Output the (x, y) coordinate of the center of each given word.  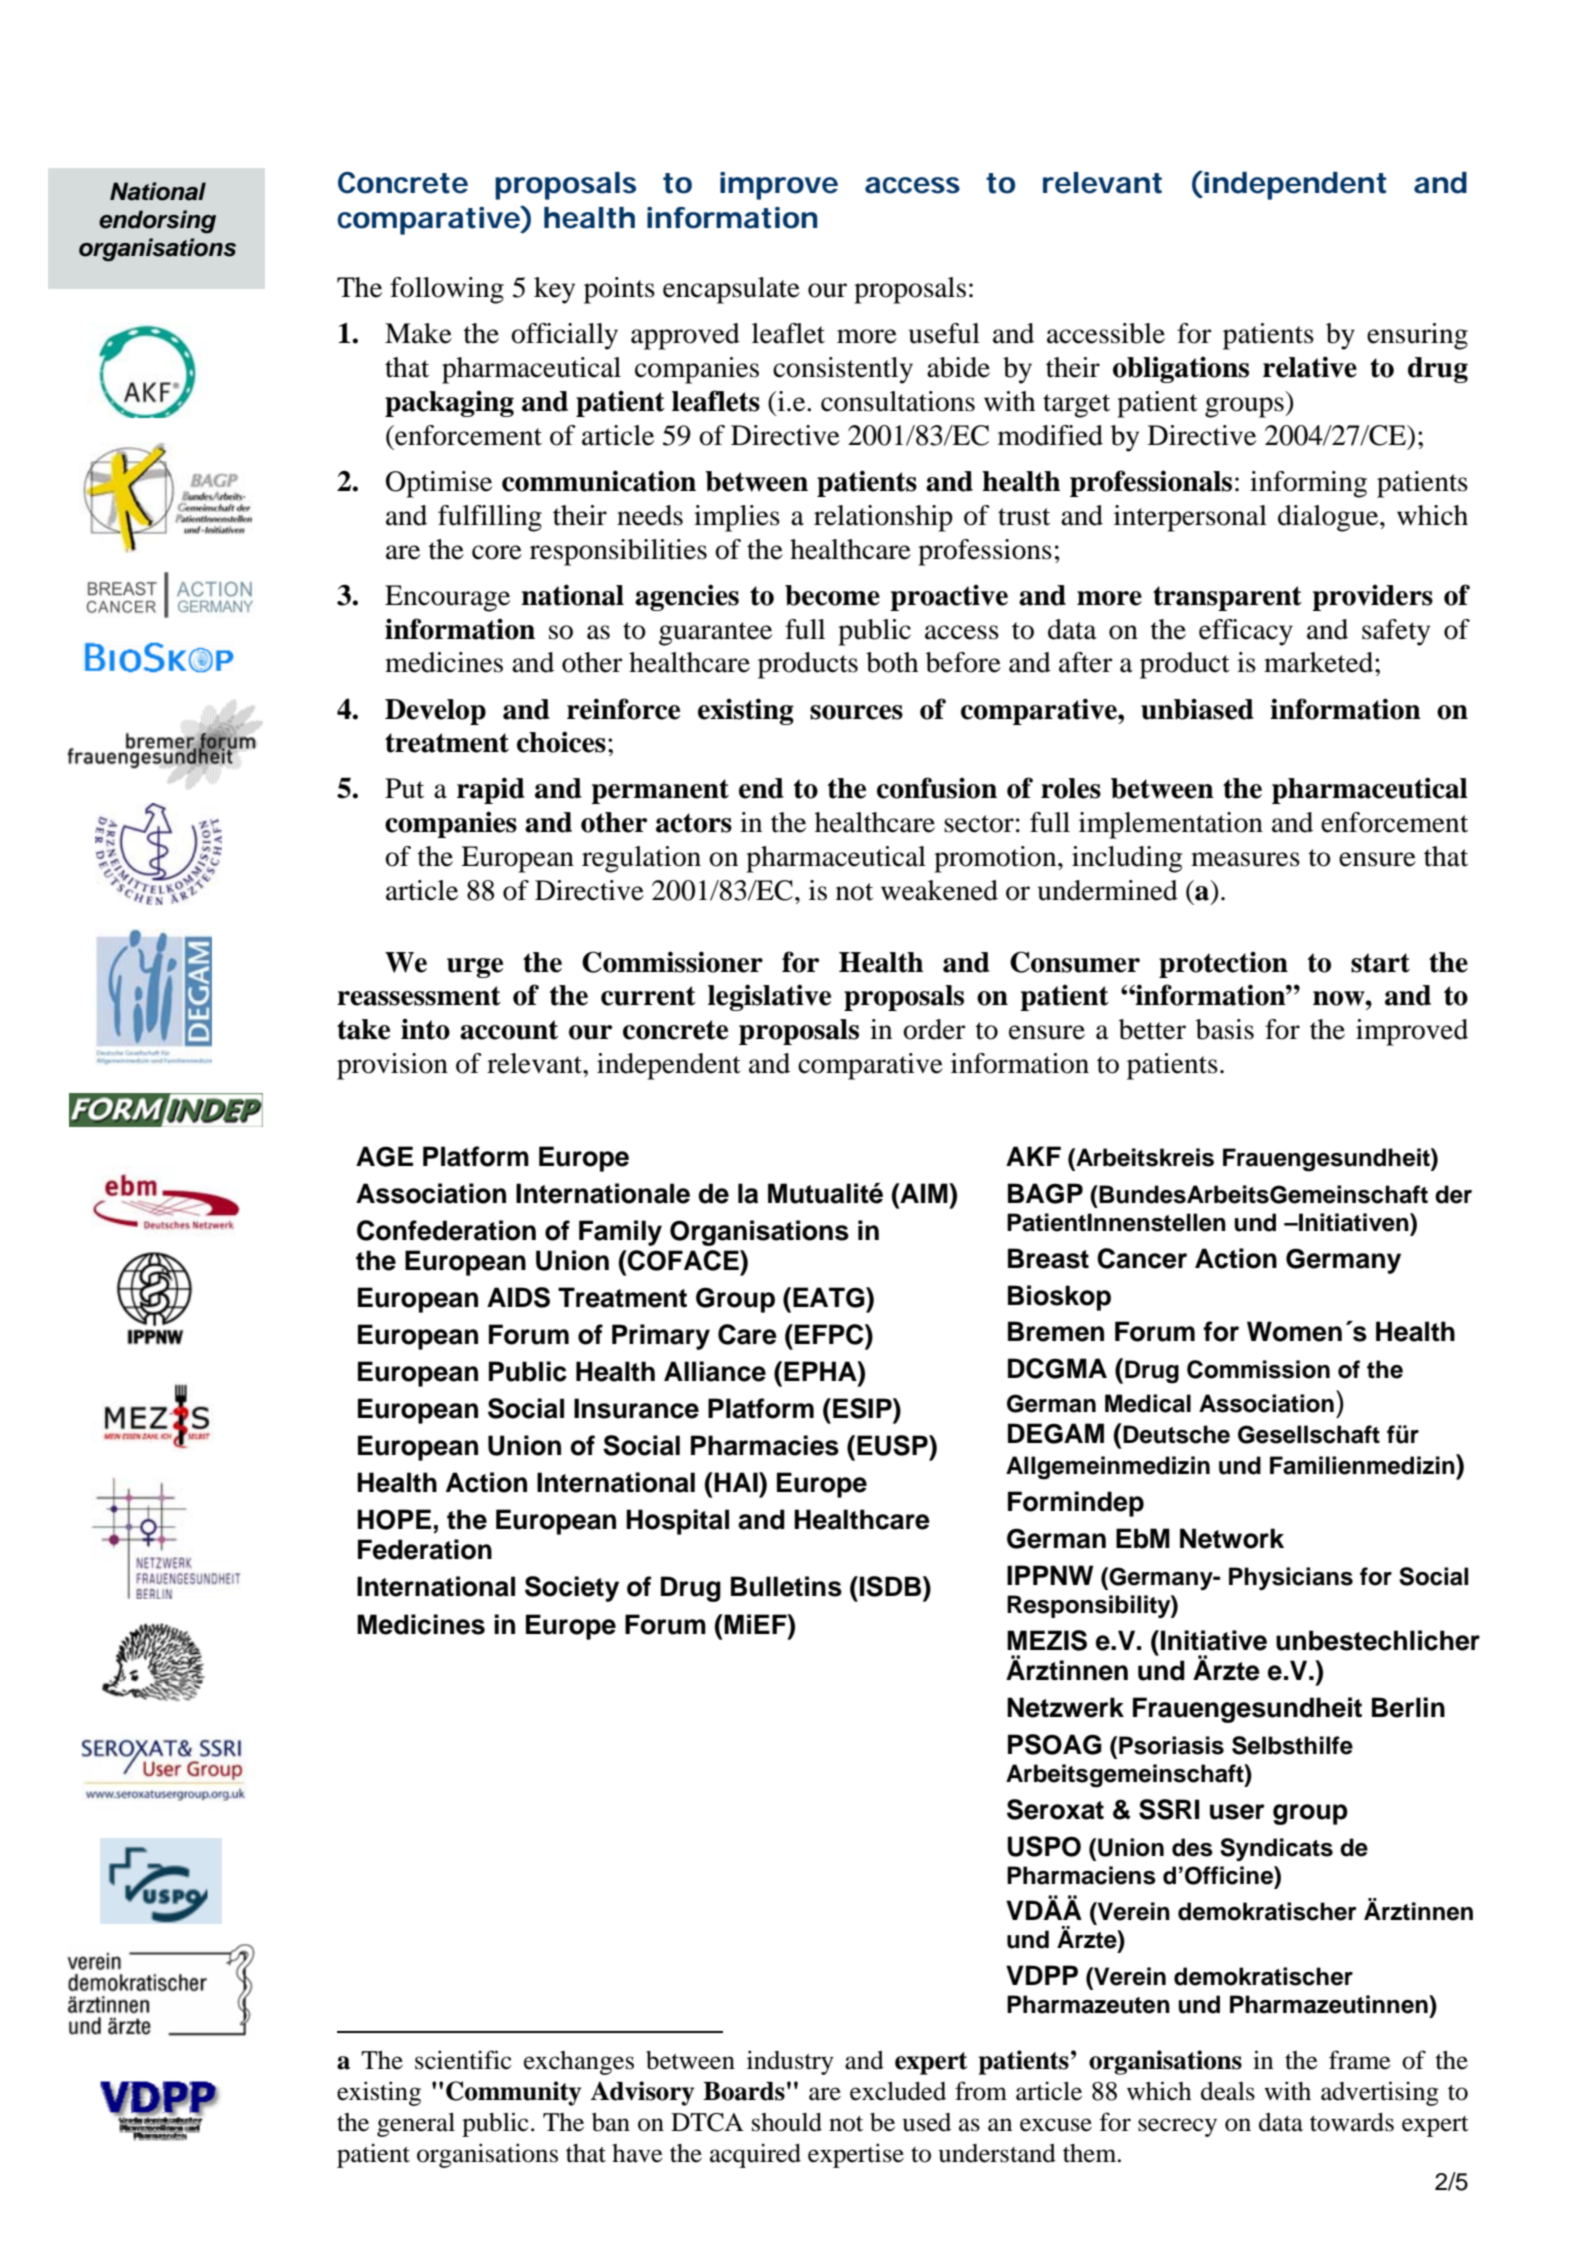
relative (1310, 367)
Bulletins (786, 1586)
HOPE (394, 1519)
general (416, 2125)
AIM (924, 1193)
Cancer (1142, 1258)
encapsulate (731, 290)
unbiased (1197, 709)
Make (418, 333)
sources (856, 712)
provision (392, 1066)
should (787, 2122)
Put (404, 788)
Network (1232, 1538)
